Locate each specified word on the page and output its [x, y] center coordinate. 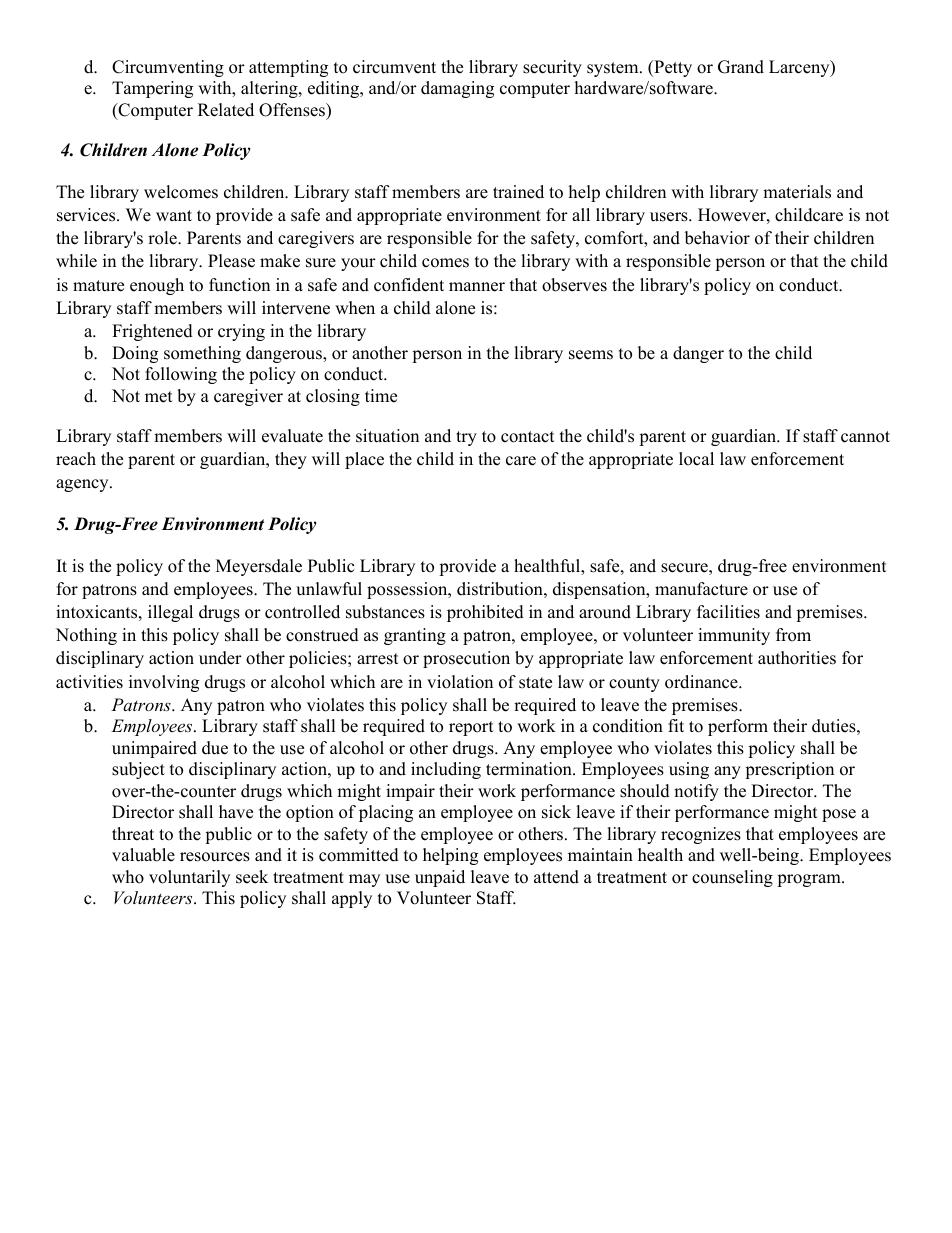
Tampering [152, 89]
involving [164, 683]
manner [477, 287]
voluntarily [189, 878]
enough [157, 286]
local [696, 459]
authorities [797, 658]
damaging [457, 89]
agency [83, 485]
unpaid [440, 878]
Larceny [800, 68]
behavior [717, 238]
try [466, 438]
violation [460, 682]
